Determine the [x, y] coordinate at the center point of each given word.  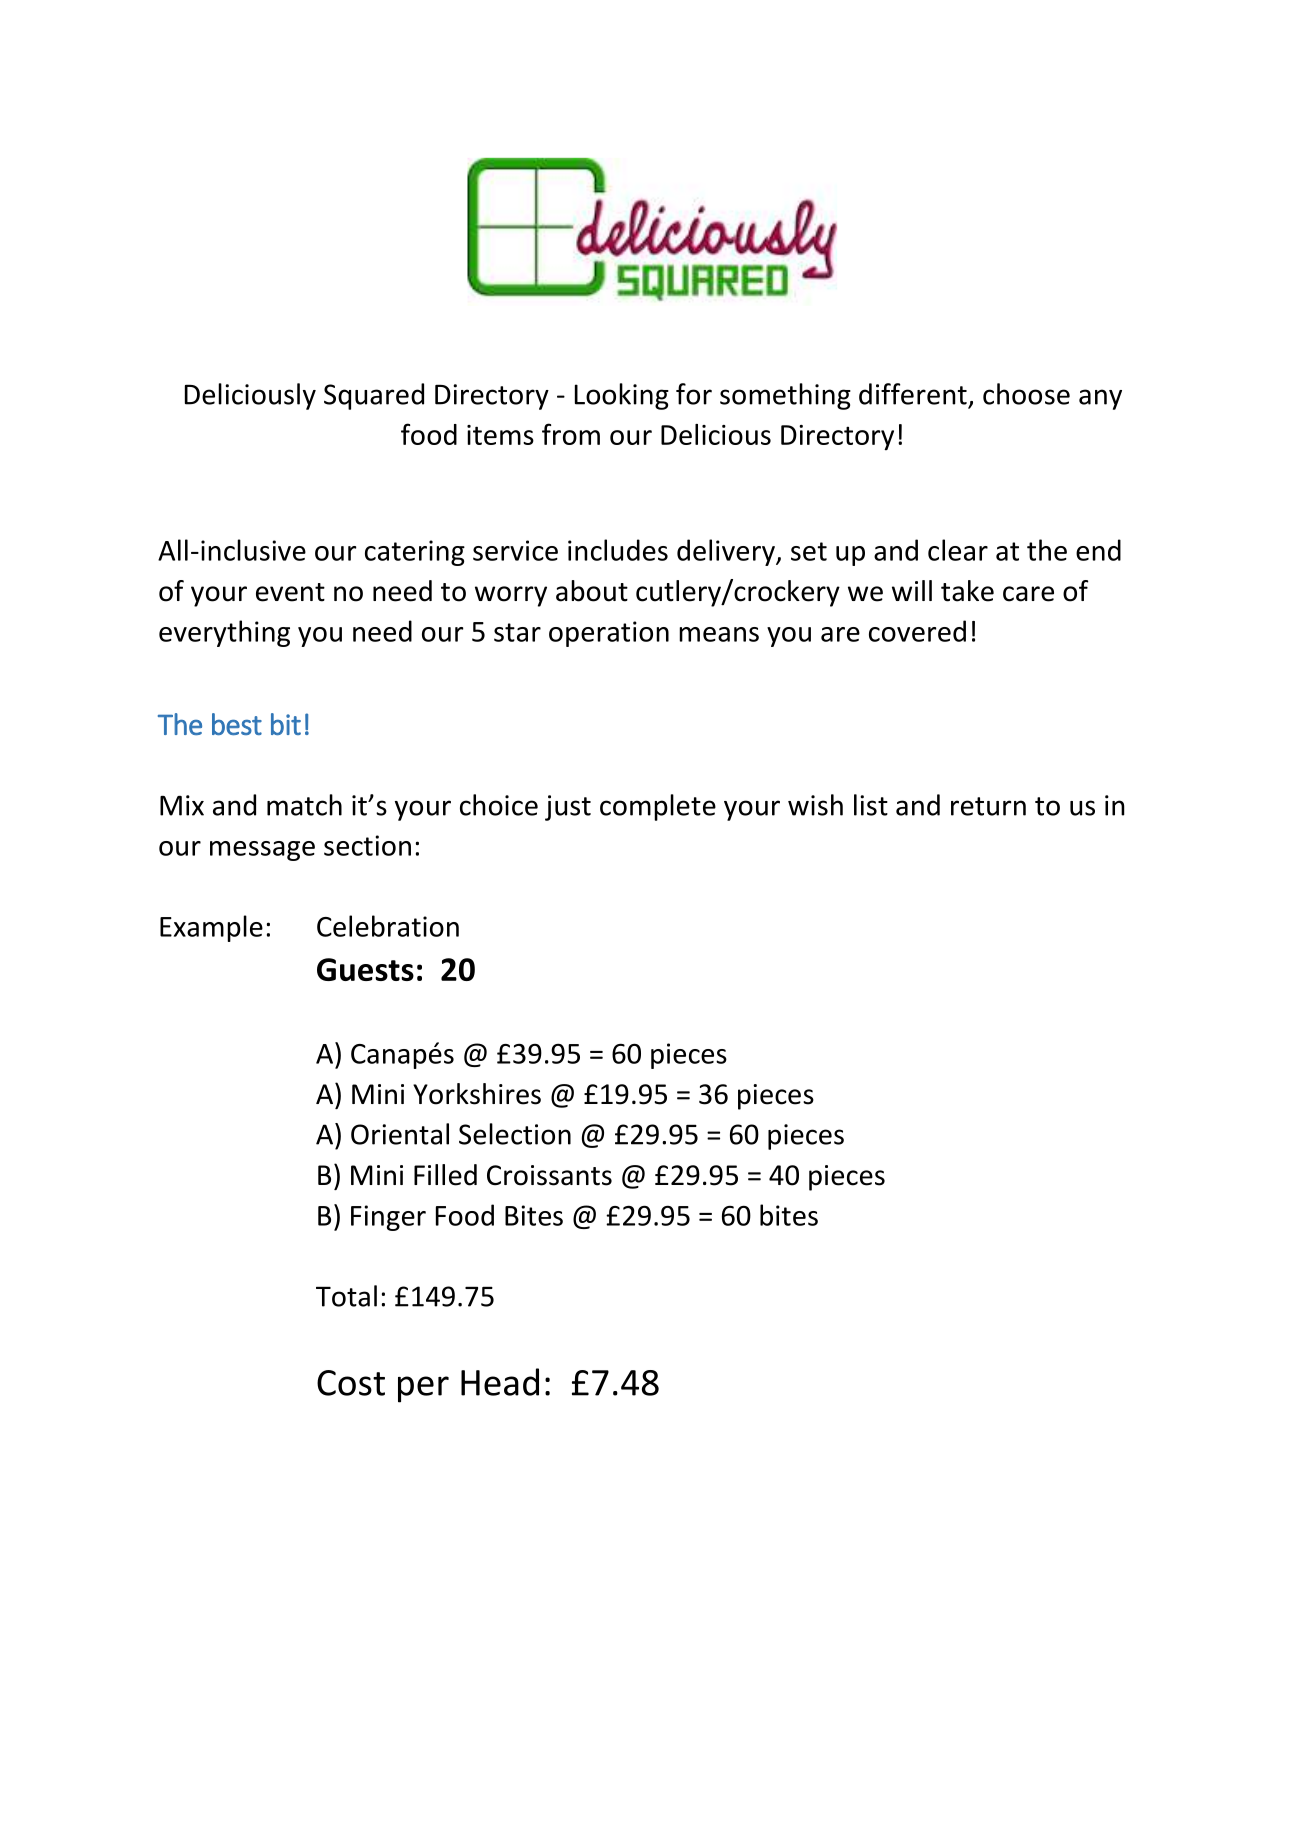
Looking [622, 396]
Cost [351, 1383]
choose [1026, 394]
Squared [374, 396]
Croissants [549, 1175]
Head [500, 1382]
